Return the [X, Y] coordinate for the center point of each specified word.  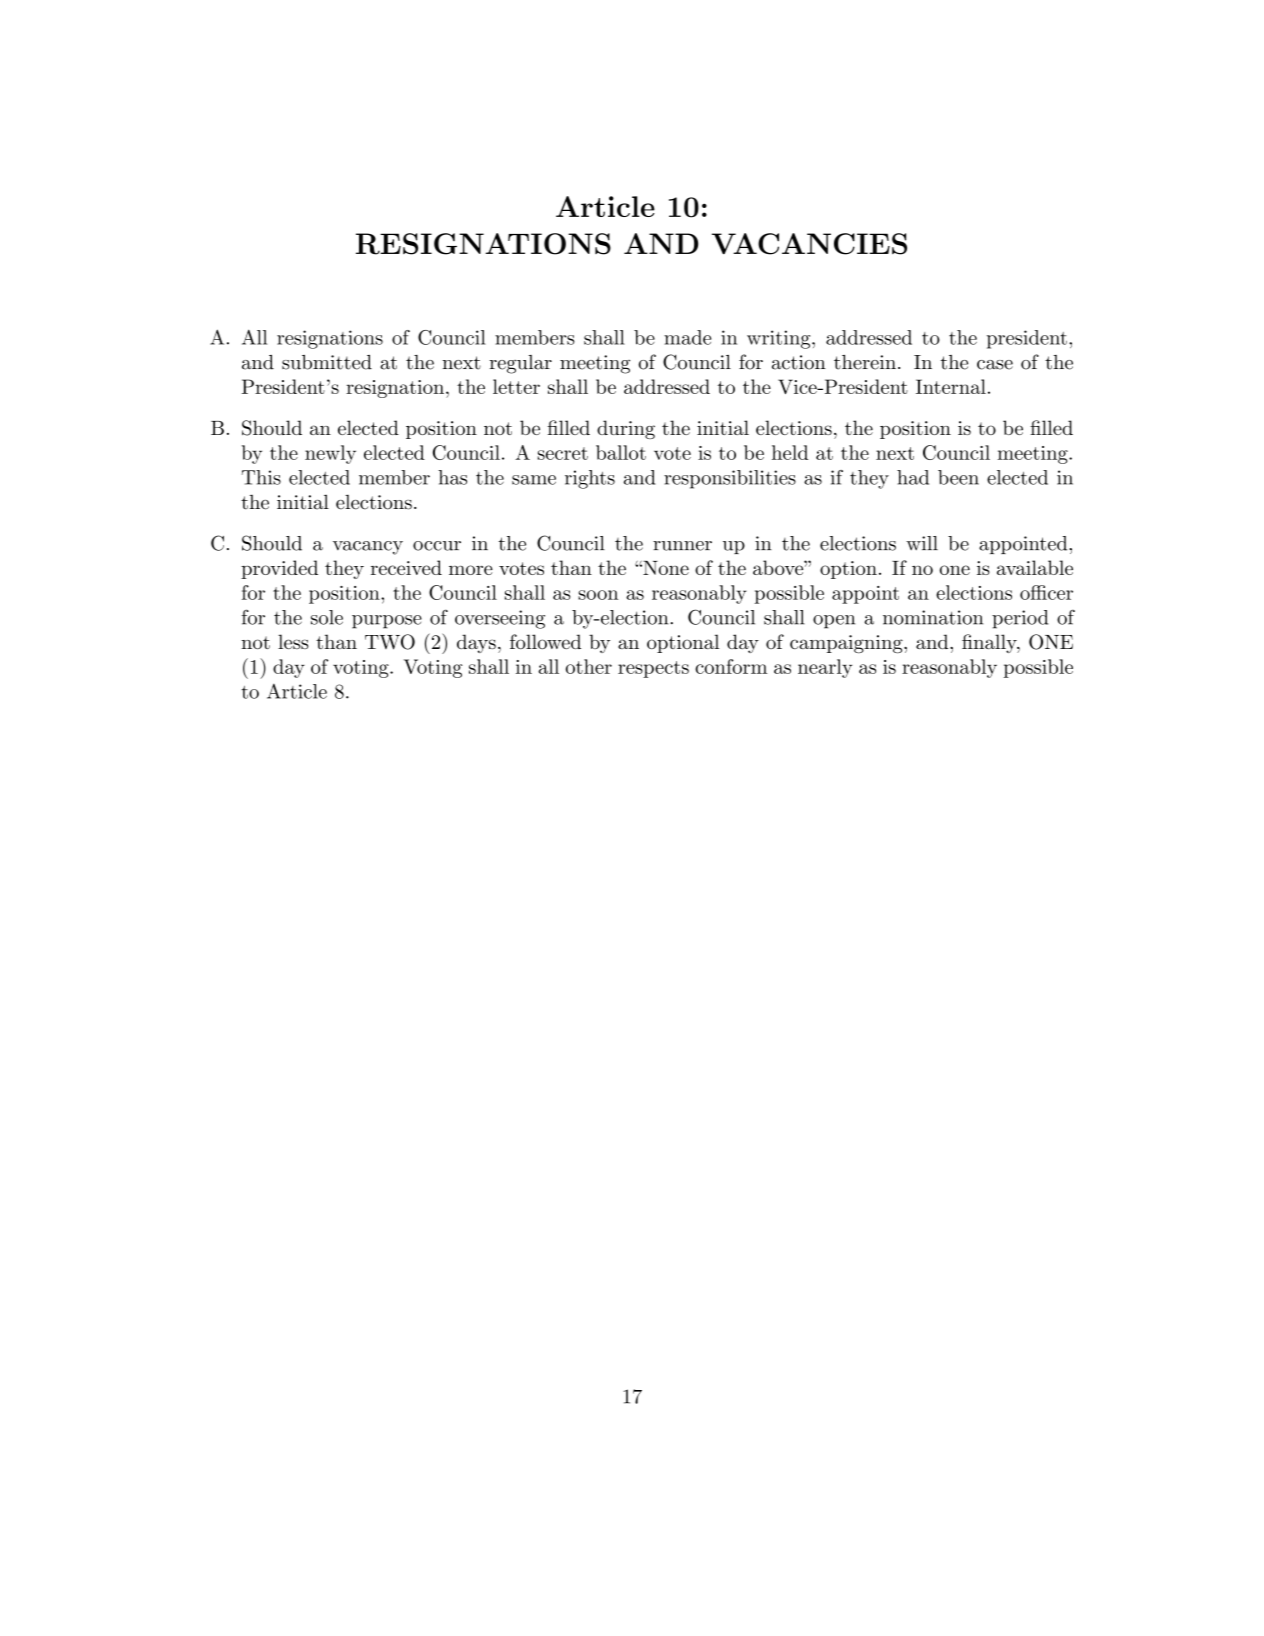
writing [780, 339]
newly [330, 454]
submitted [327, 362]
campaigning [847, 644]
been [958, 477]
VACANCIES [809, 244]
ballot [621, 452]
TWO [390, 642]
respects [653, 669]
